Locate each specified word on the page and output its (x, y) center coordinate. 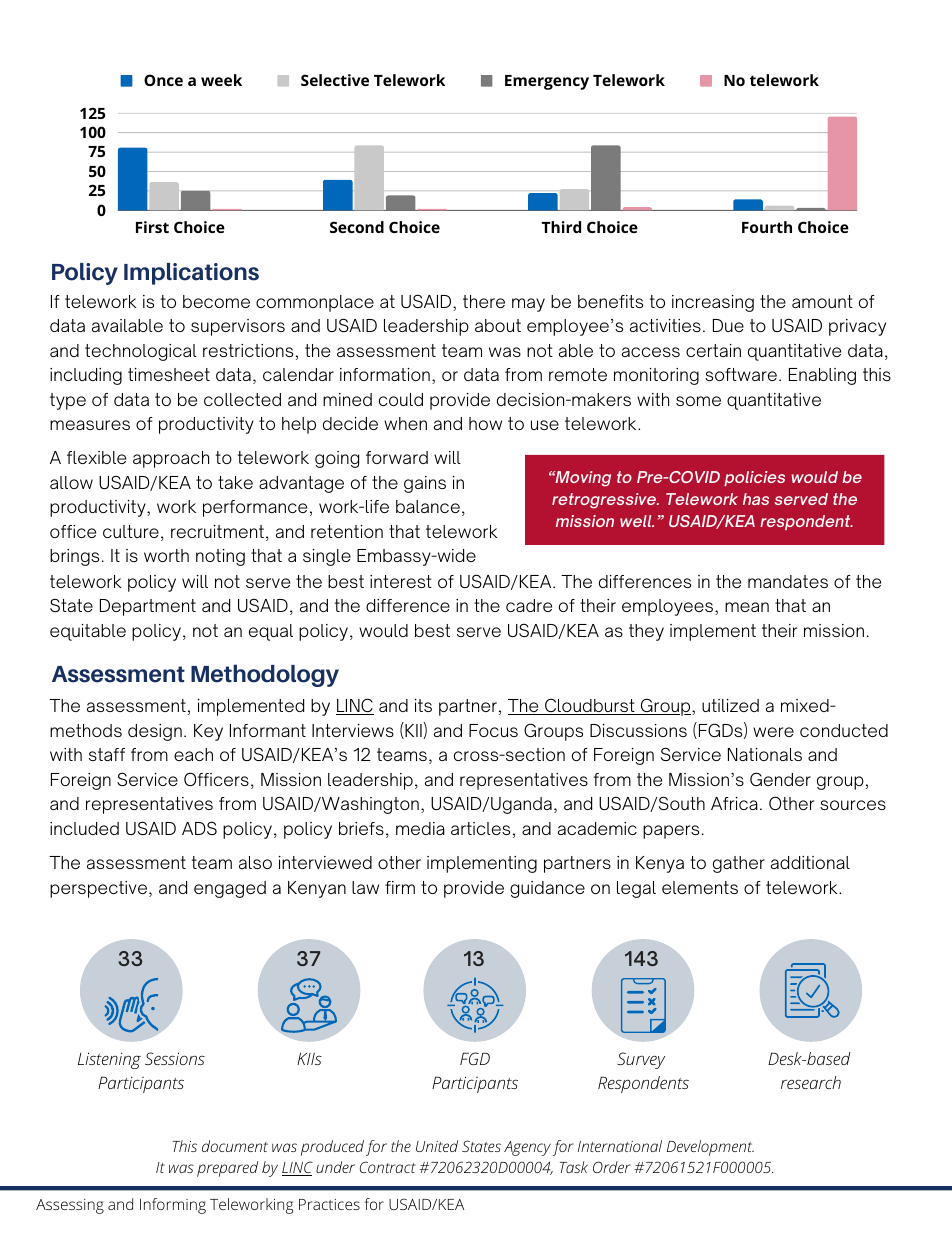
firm (400, 887)
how (485, 423)
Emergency (547, 82)
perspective (98, 889)
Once (163, 80)
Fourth (767, 227)
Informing (173, 1206)
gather (739, 864)
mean (747, 607)
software (741, 374)
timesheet (169, 374)
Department (148, 607)
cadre (529, 605)
